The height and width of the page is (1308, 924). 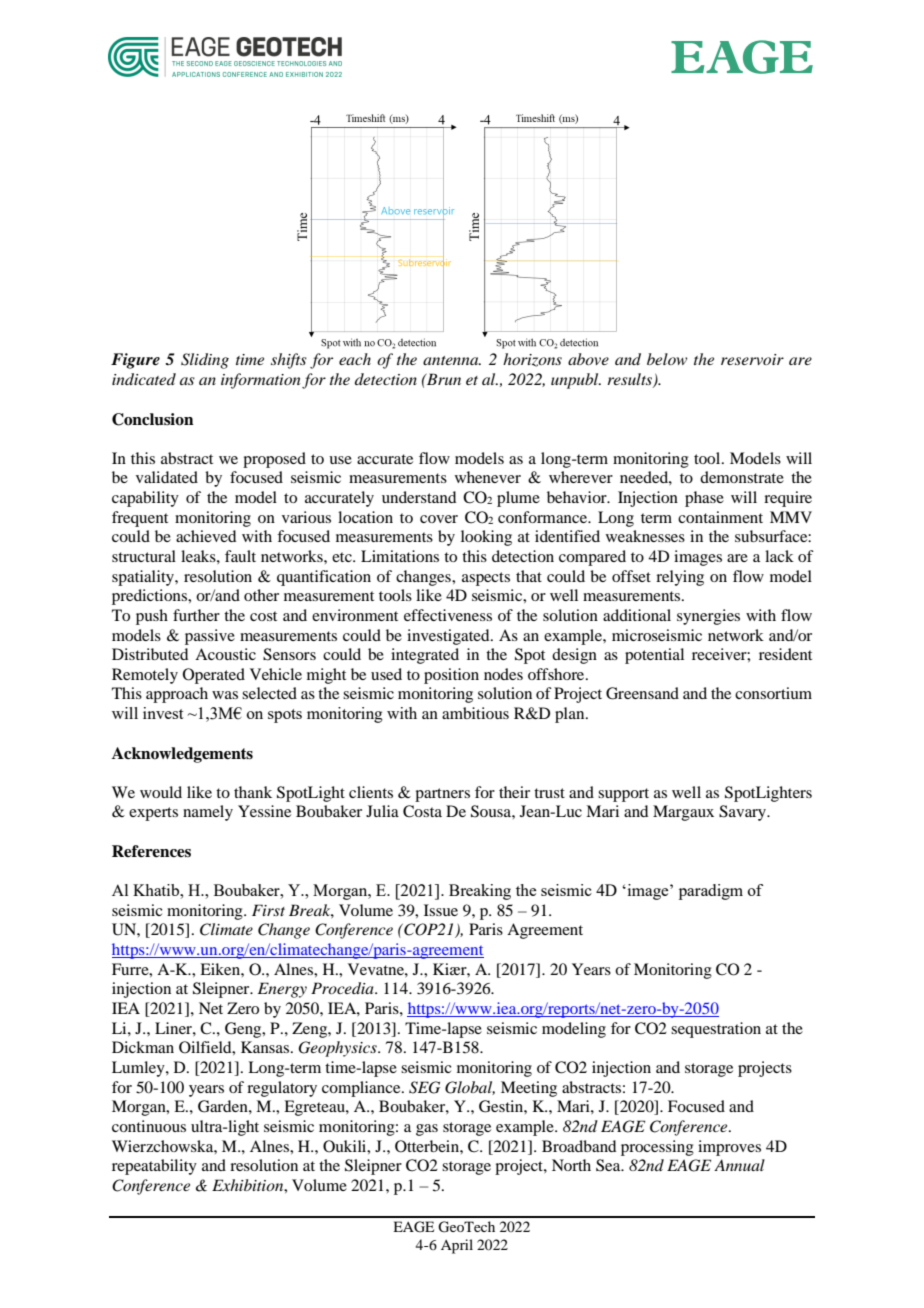 What do you see at coordinates (739, 1165) in the page?
I see `Annual` at bounding box center [739, 1165].
